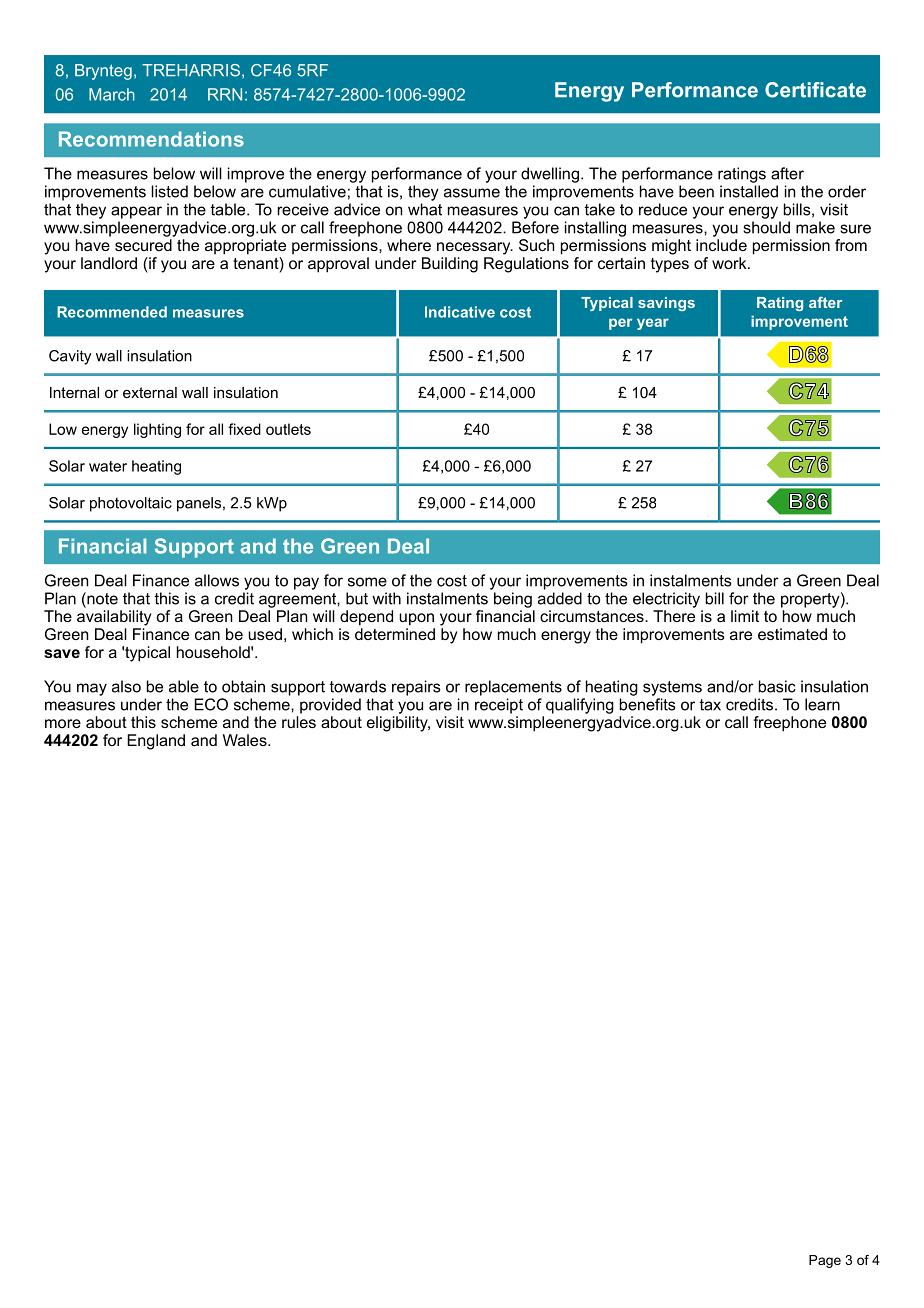  Describe the element at coordinates (710, 705) in the screenshot. I see `tax` at that location.
